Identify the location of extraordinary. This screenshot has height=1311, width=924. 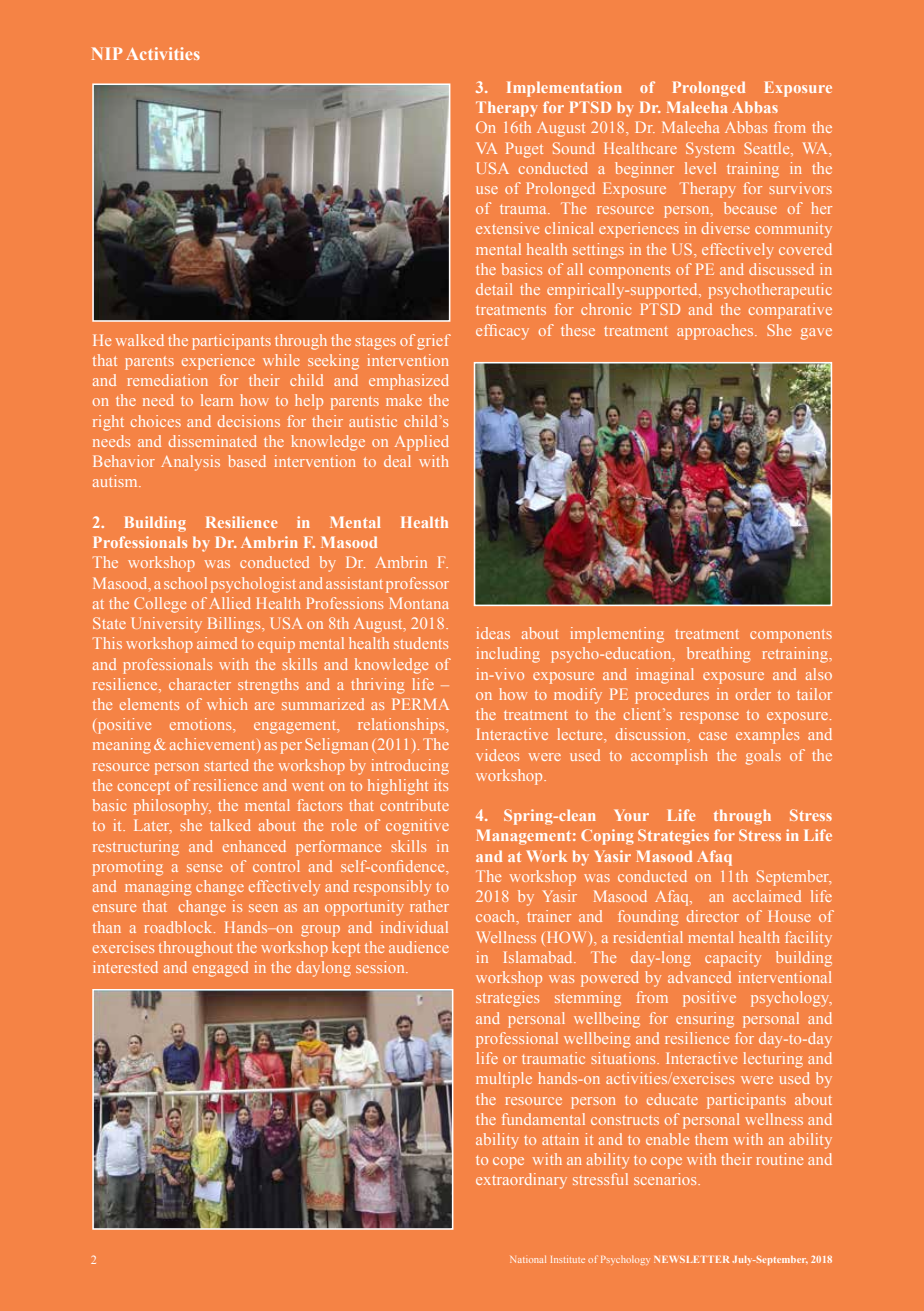
(521, 1181).
